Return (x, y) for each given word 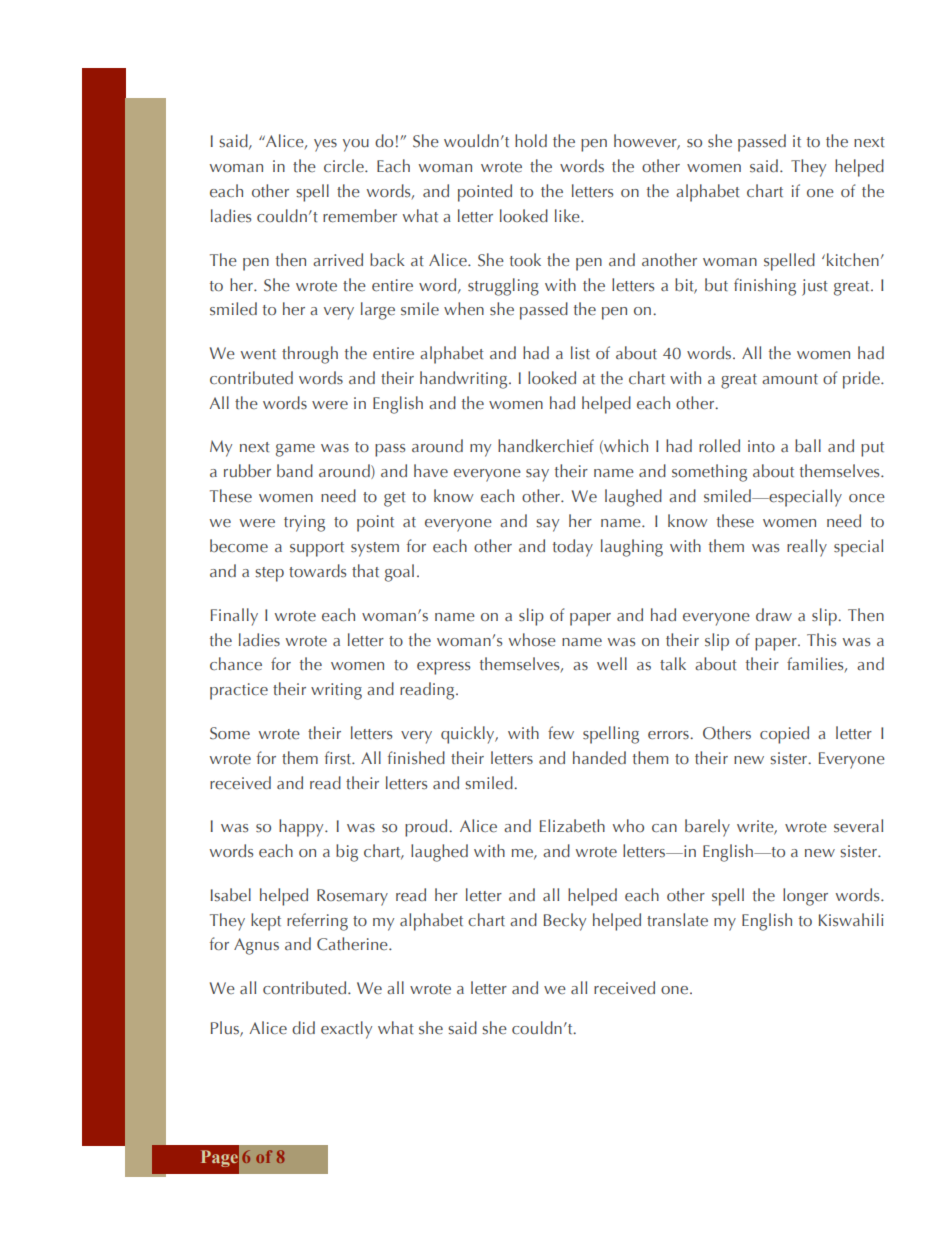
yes (325, 145)
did (303, 1028)
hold (531, 141)
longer (805, 897)
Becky (565, 922)
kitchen (853, 260)
